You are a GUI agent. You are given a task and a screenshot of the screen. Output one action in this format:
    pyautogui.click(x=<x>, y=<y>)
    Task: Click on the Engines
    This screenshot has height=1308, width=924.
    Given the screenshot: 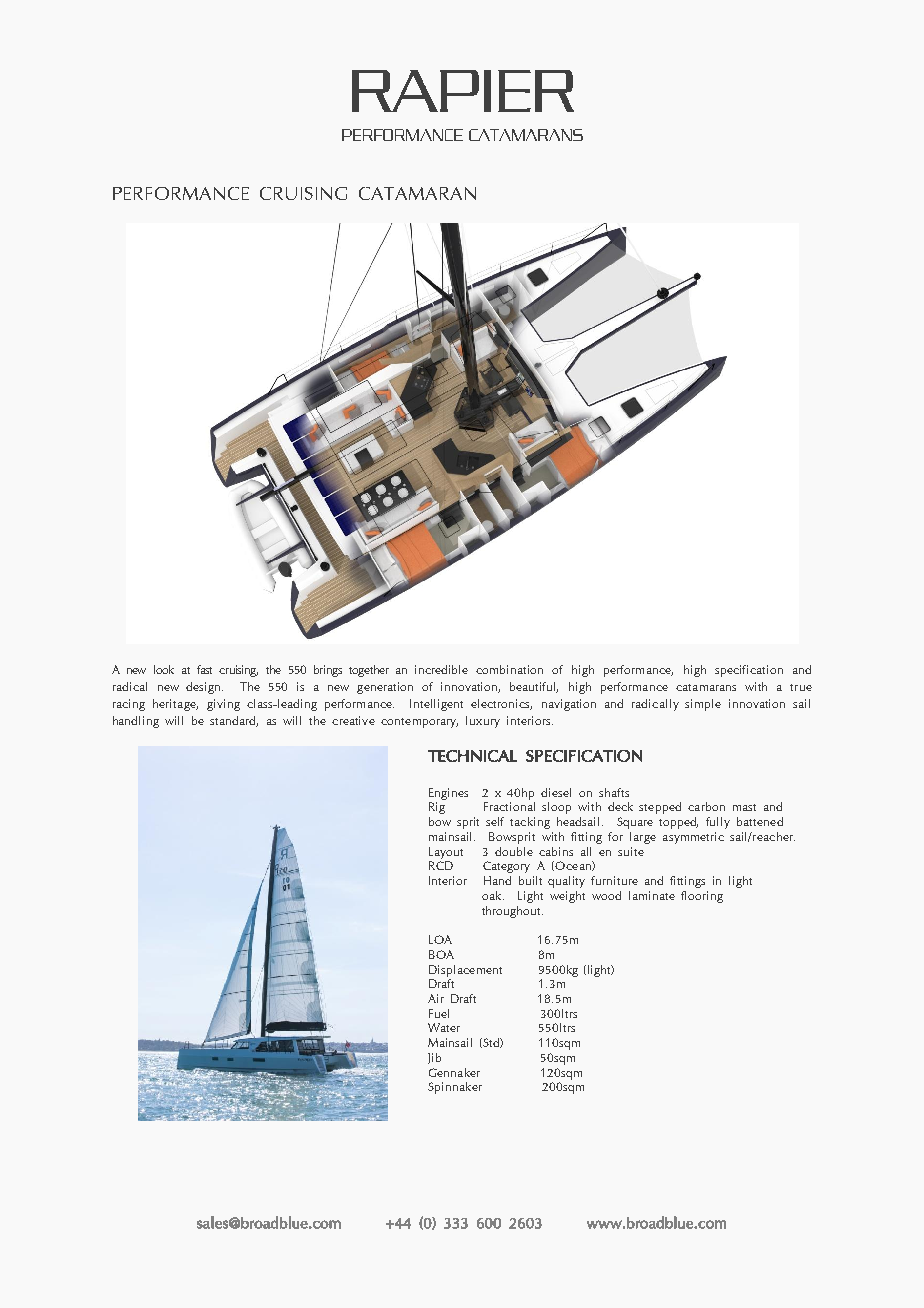 What is the action you would take?
    pyautogui.click(x=448, y=794)
